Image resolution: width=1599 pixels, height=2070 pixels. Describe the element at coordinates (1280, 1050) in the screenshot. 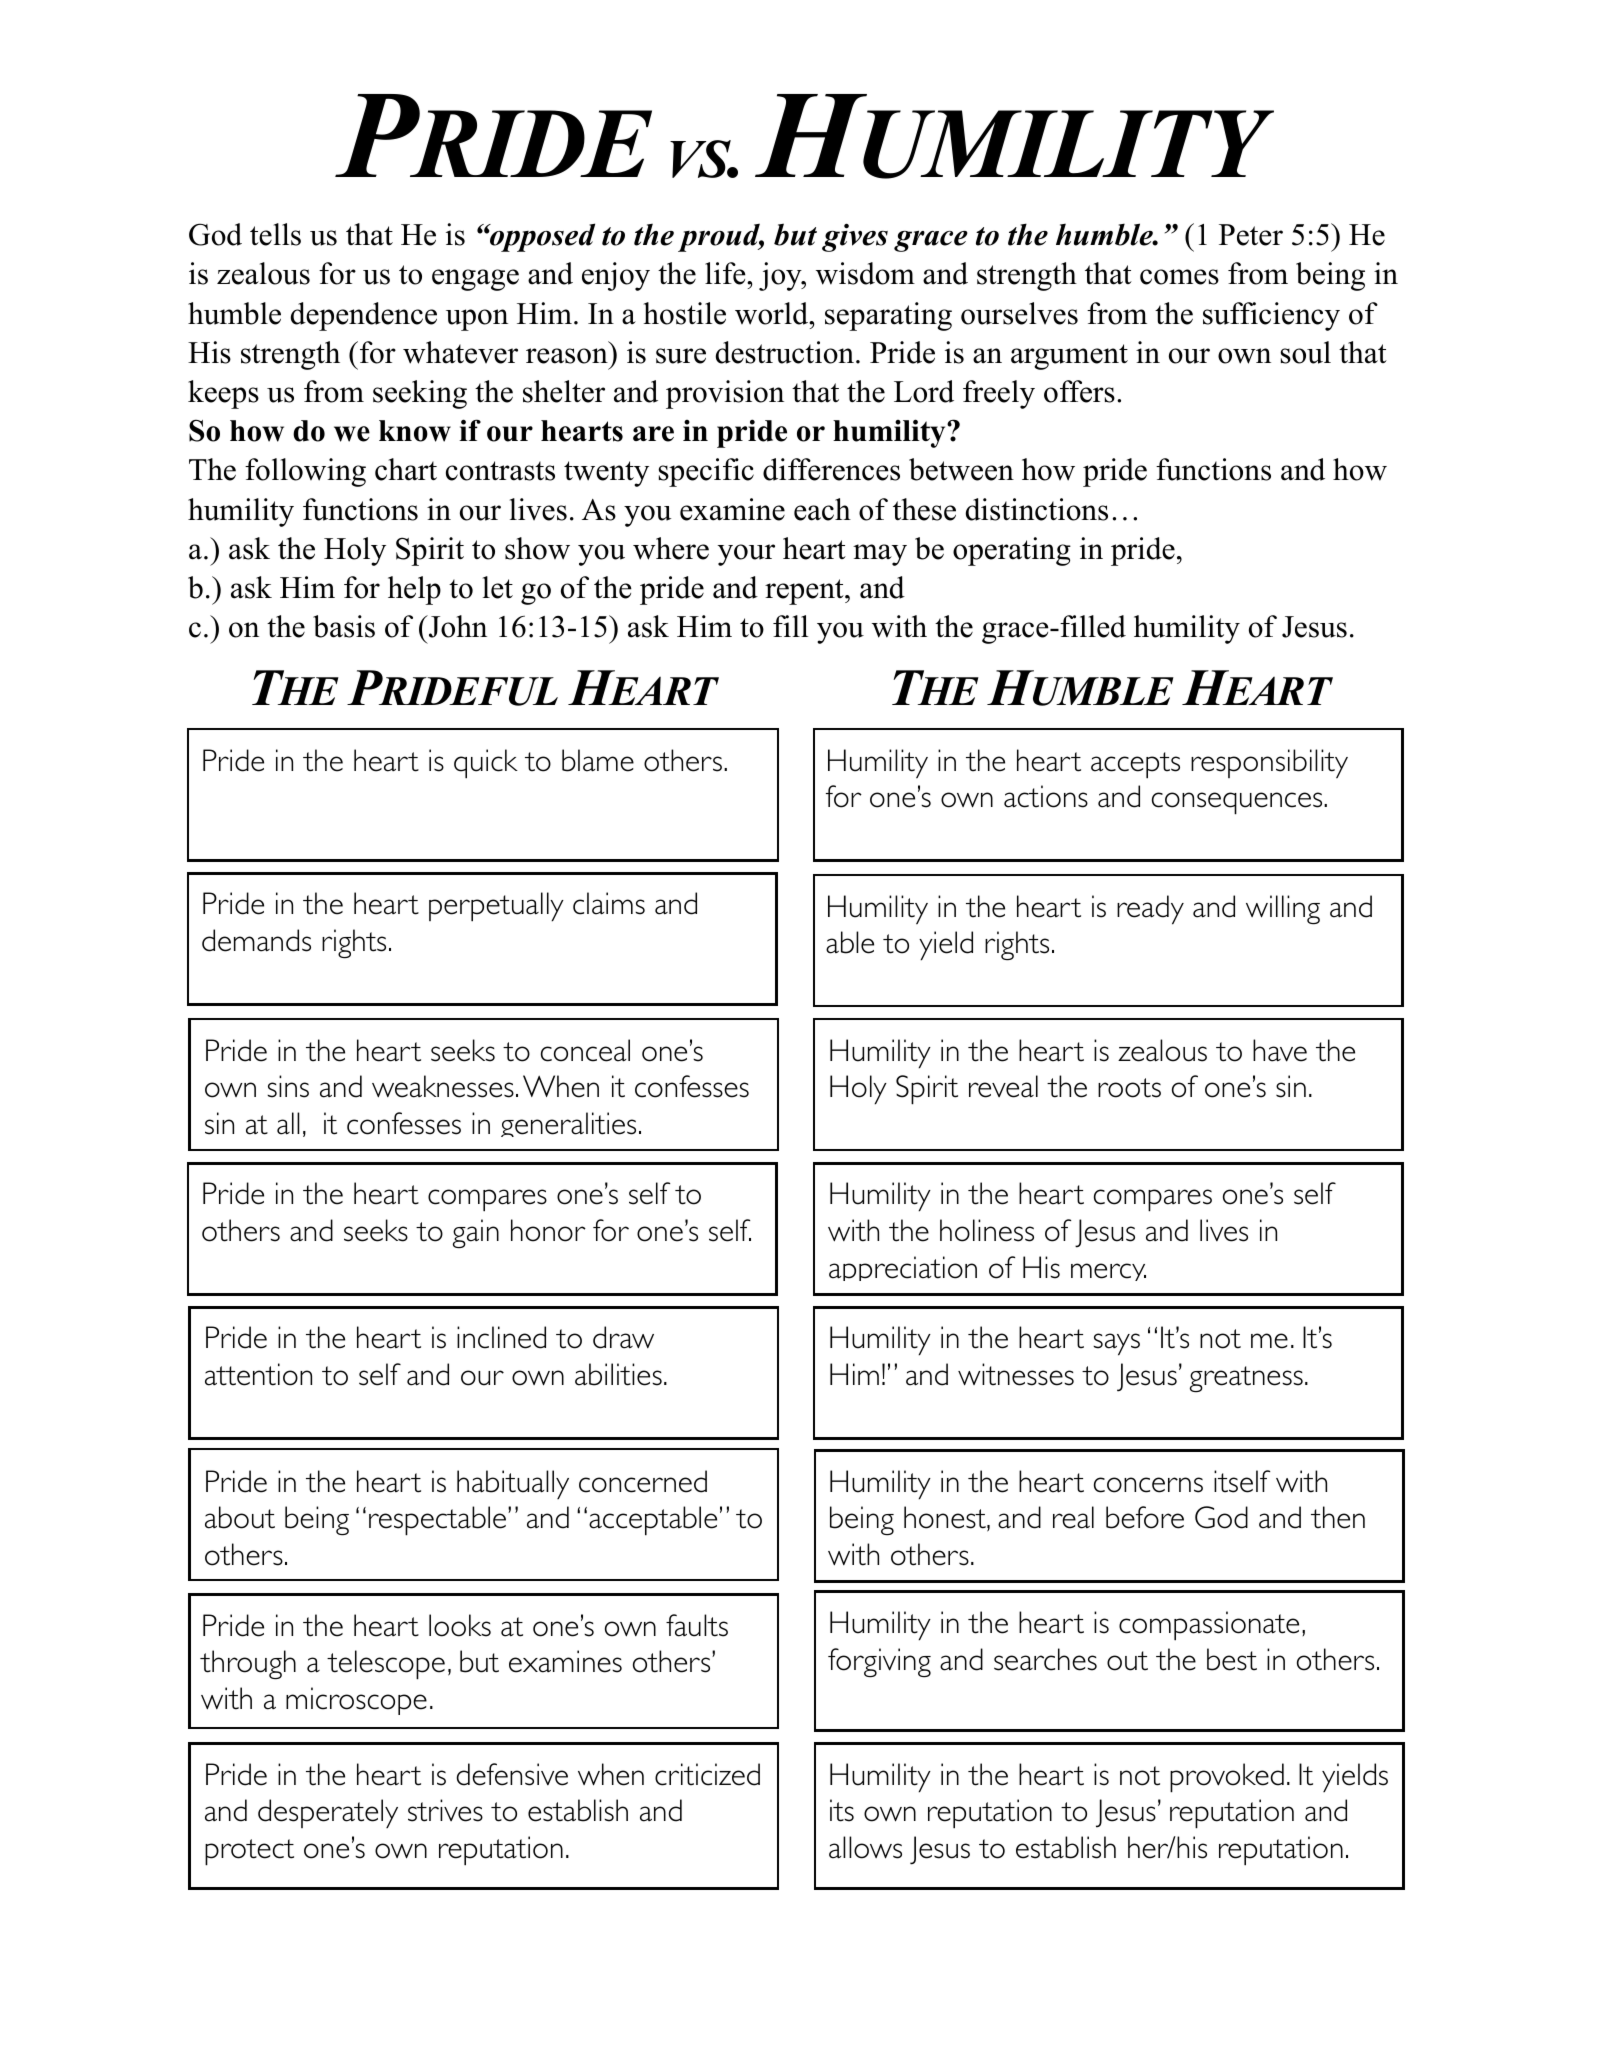

I see `have` at that location.
